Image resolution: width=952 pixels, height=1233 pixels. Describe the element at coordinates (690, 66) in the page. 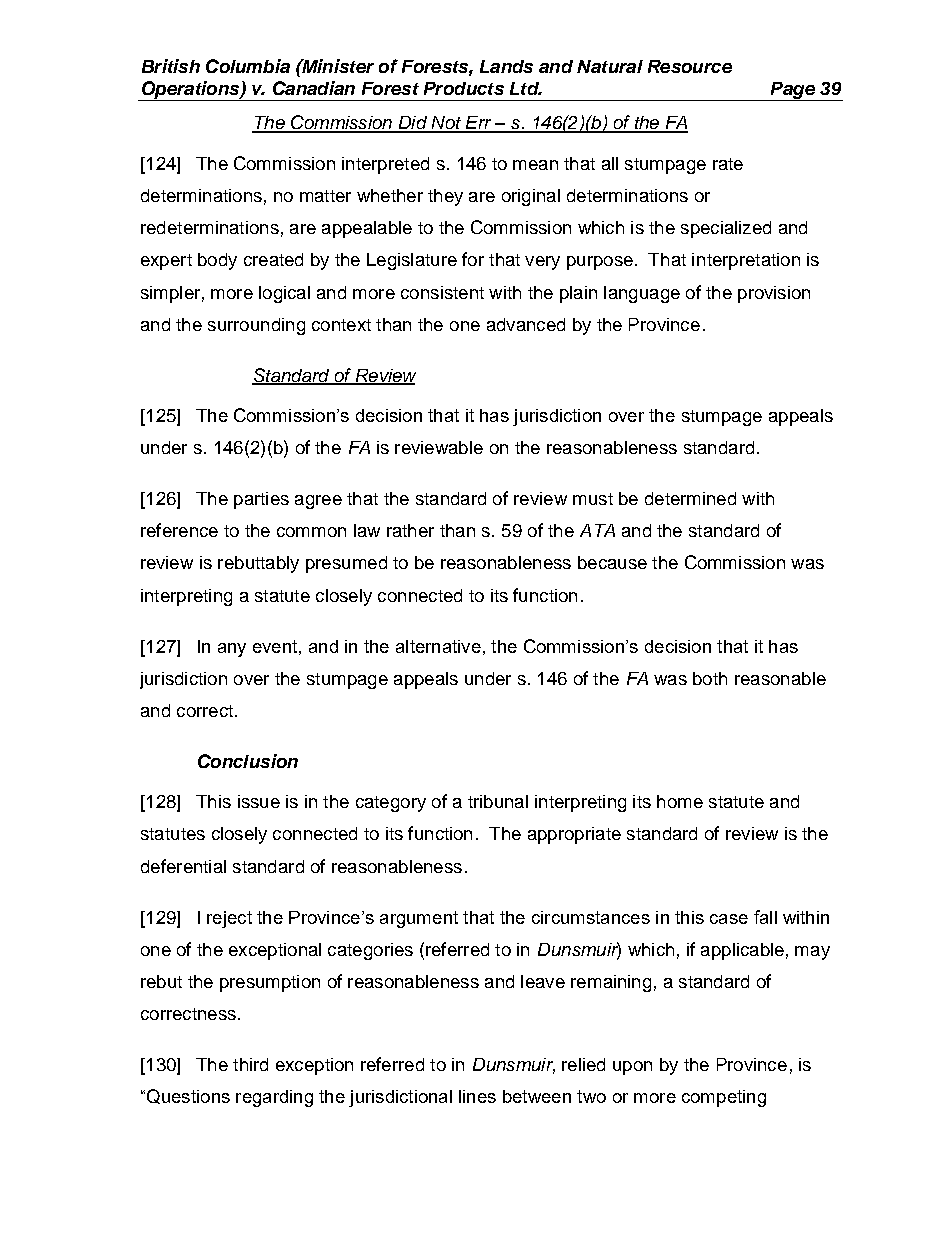

I see `Resource` at that location.
